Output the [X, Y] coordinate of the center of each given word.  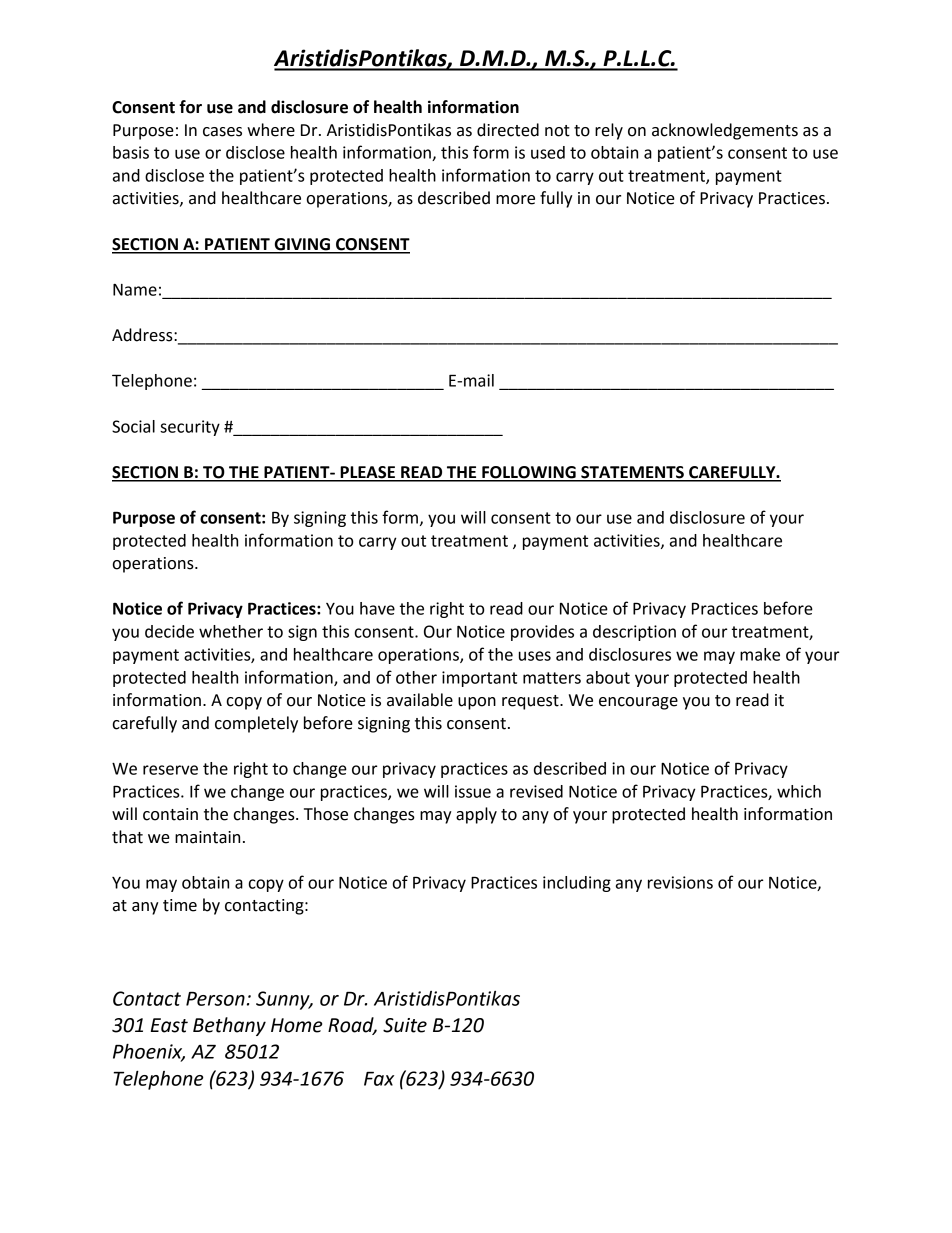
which [799, 791]
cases [222, 132]
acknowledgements [725, 131]
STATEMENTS [632, 473]
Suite [405, 1025]
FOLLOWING [529, 473]
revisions [680, 882]
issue [473, 791]
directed [508, 130]
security [190, 428]
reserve [170, 770]
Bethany [229, 1026]
